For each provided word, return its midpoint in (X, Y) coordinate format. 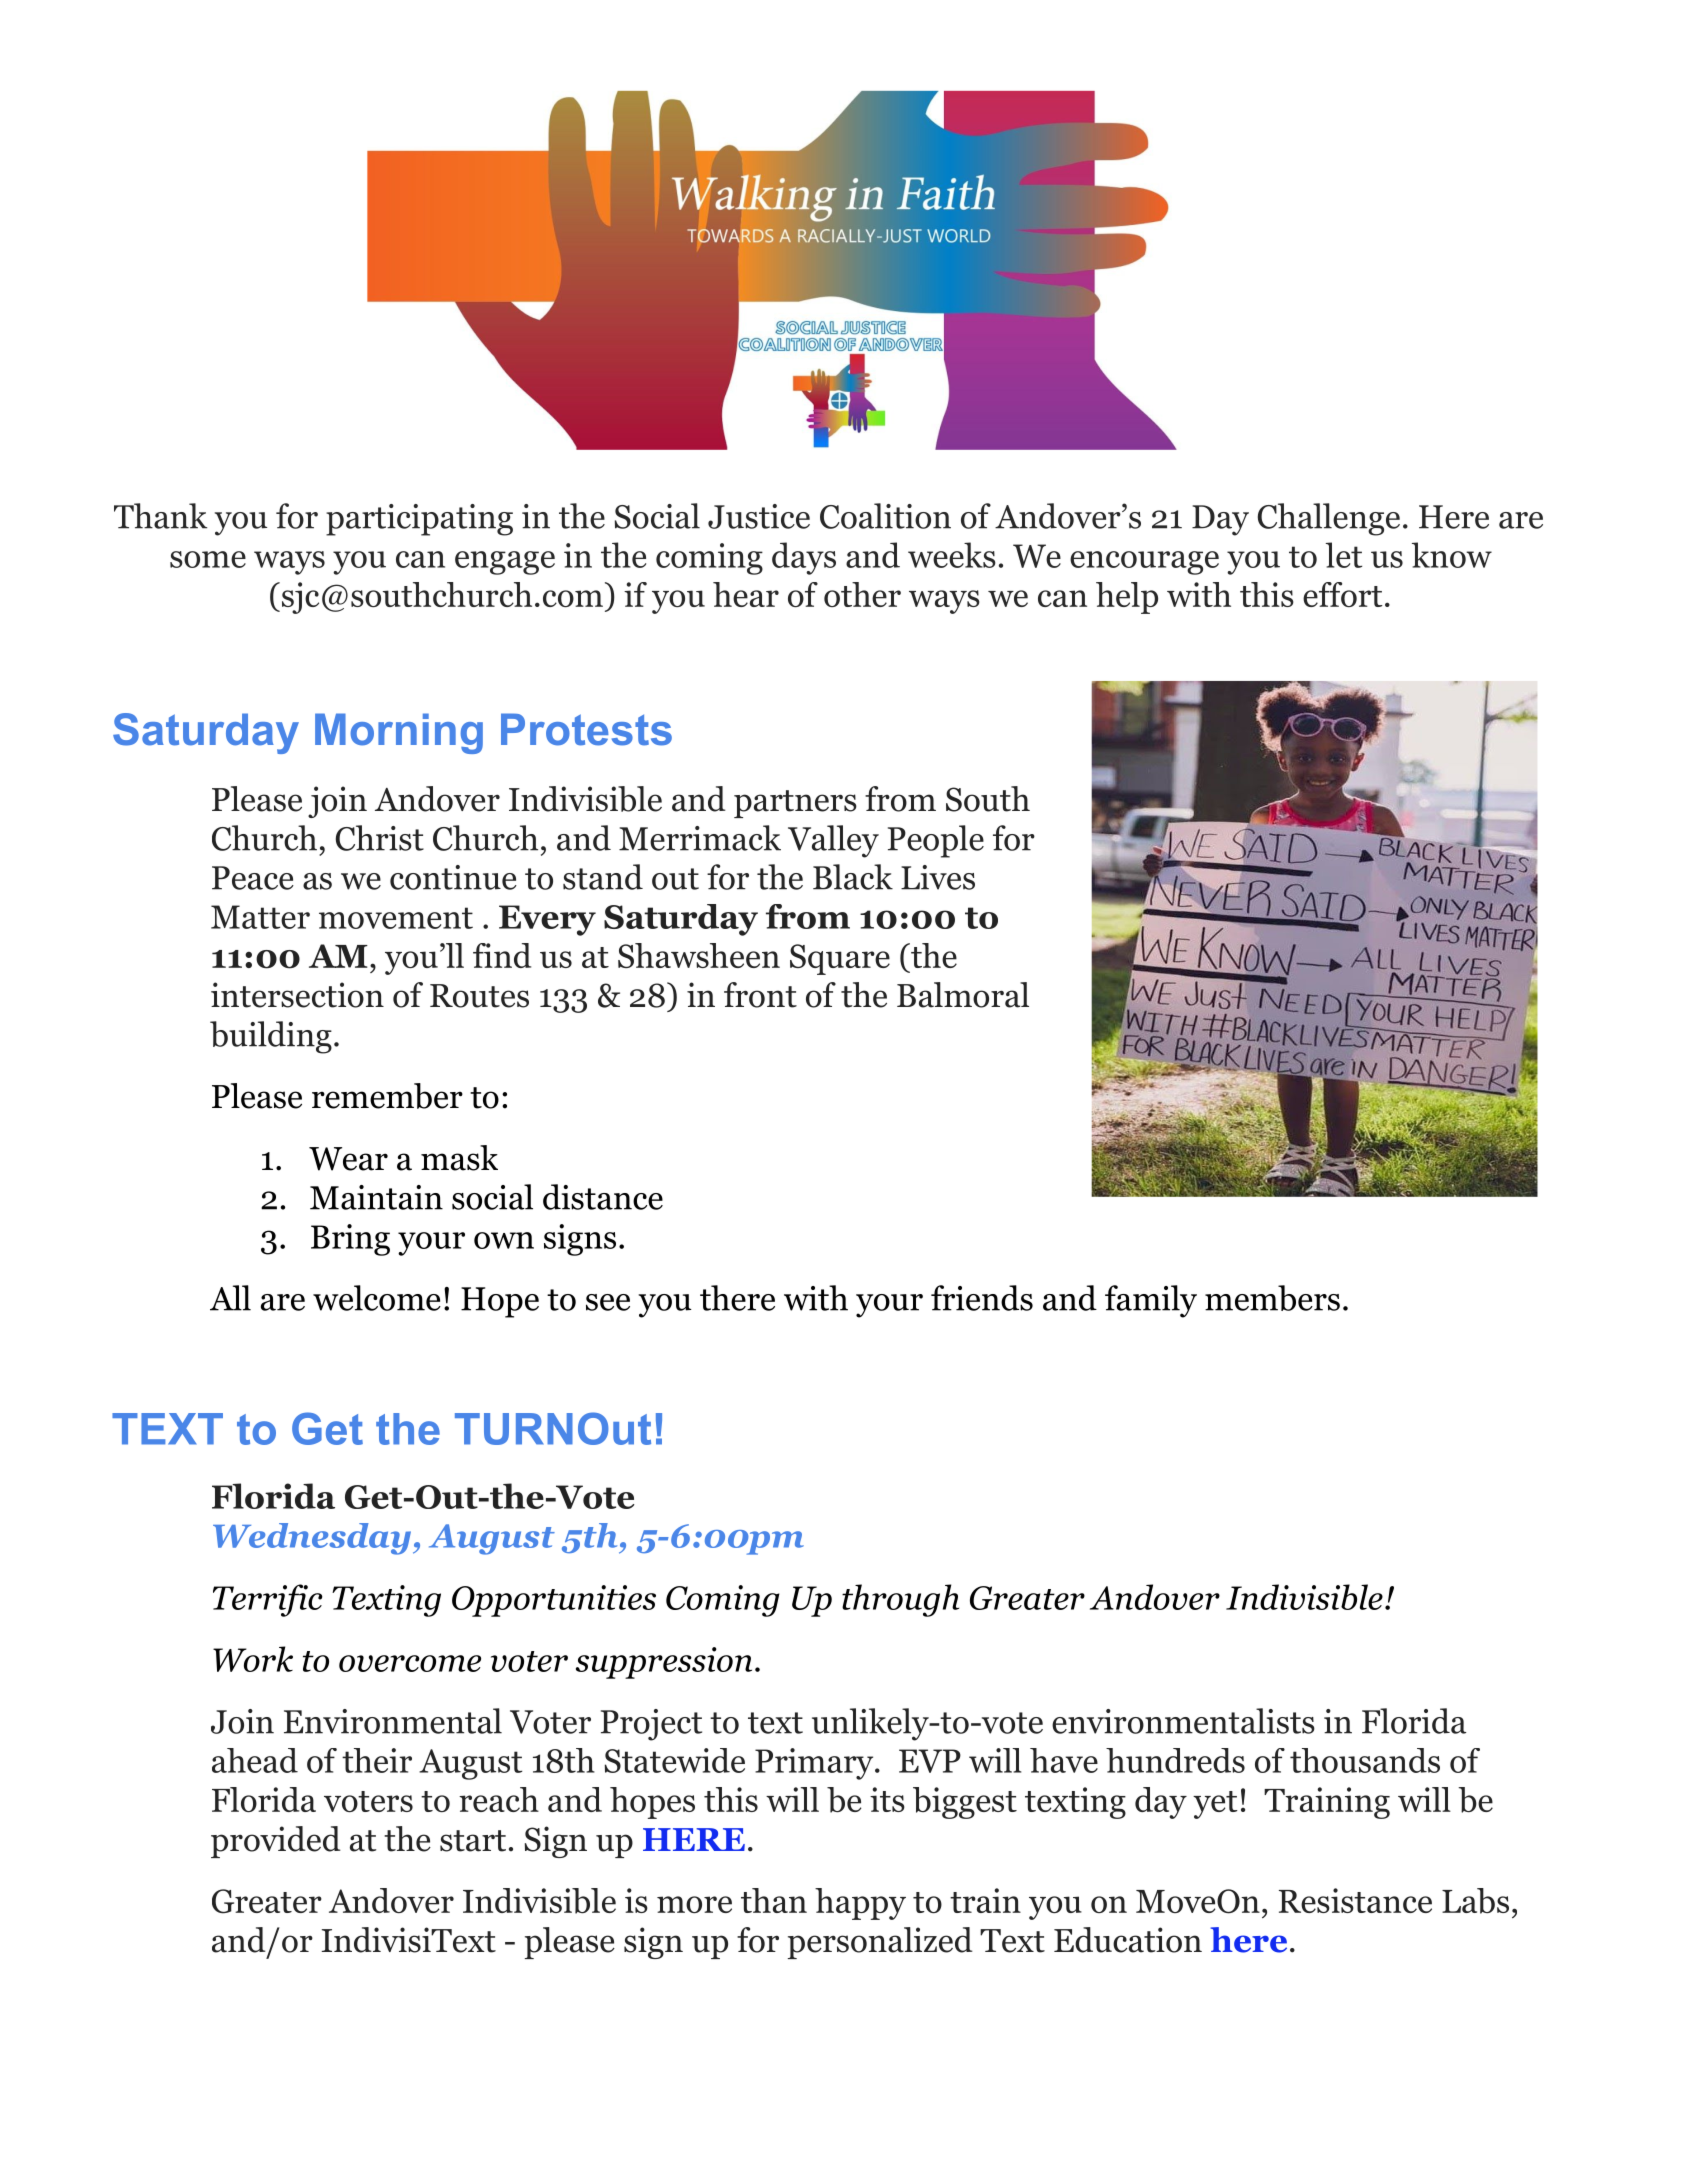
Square (840, 959)
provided (276, 1842)
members (1272, 1298)
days (804, 558)
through (900, 1600)
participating (419, 520)
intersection (297, 995)
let (1344, 555)
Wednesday (312, 1539)
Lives (938, 877)
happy (860, 1904)
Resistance (1355, 1900)
